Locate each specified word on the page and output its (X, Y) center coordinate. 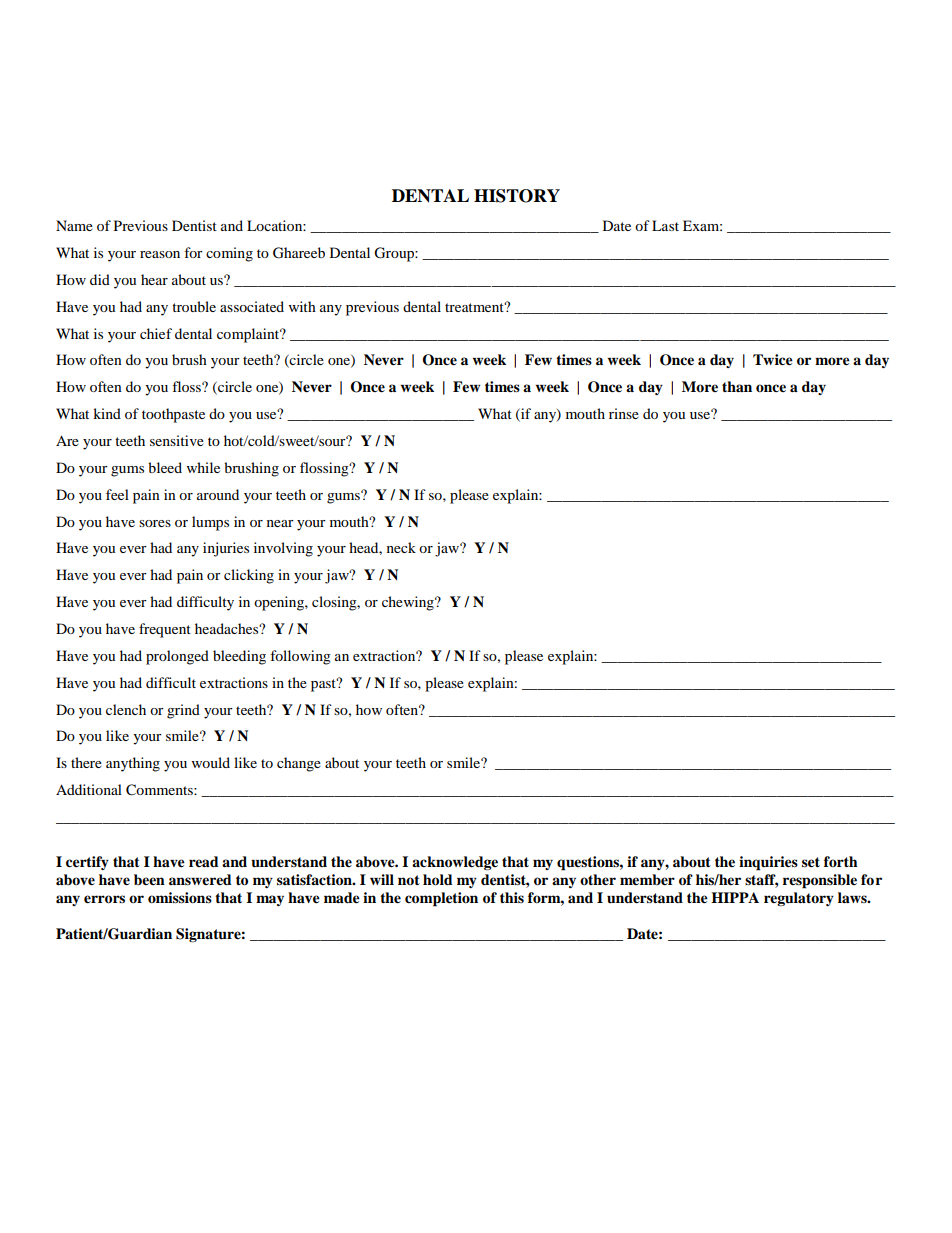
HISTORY (517, 196)
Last (665, 225)
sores (155, 523)
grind (183, 711)
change (299, 764)
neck (401, 547)
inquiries (768, 863)
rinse (624, 413)
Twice (773, 360)
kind (107, 413)
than (737, 386)
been (149, 879)
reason (160, 254)
